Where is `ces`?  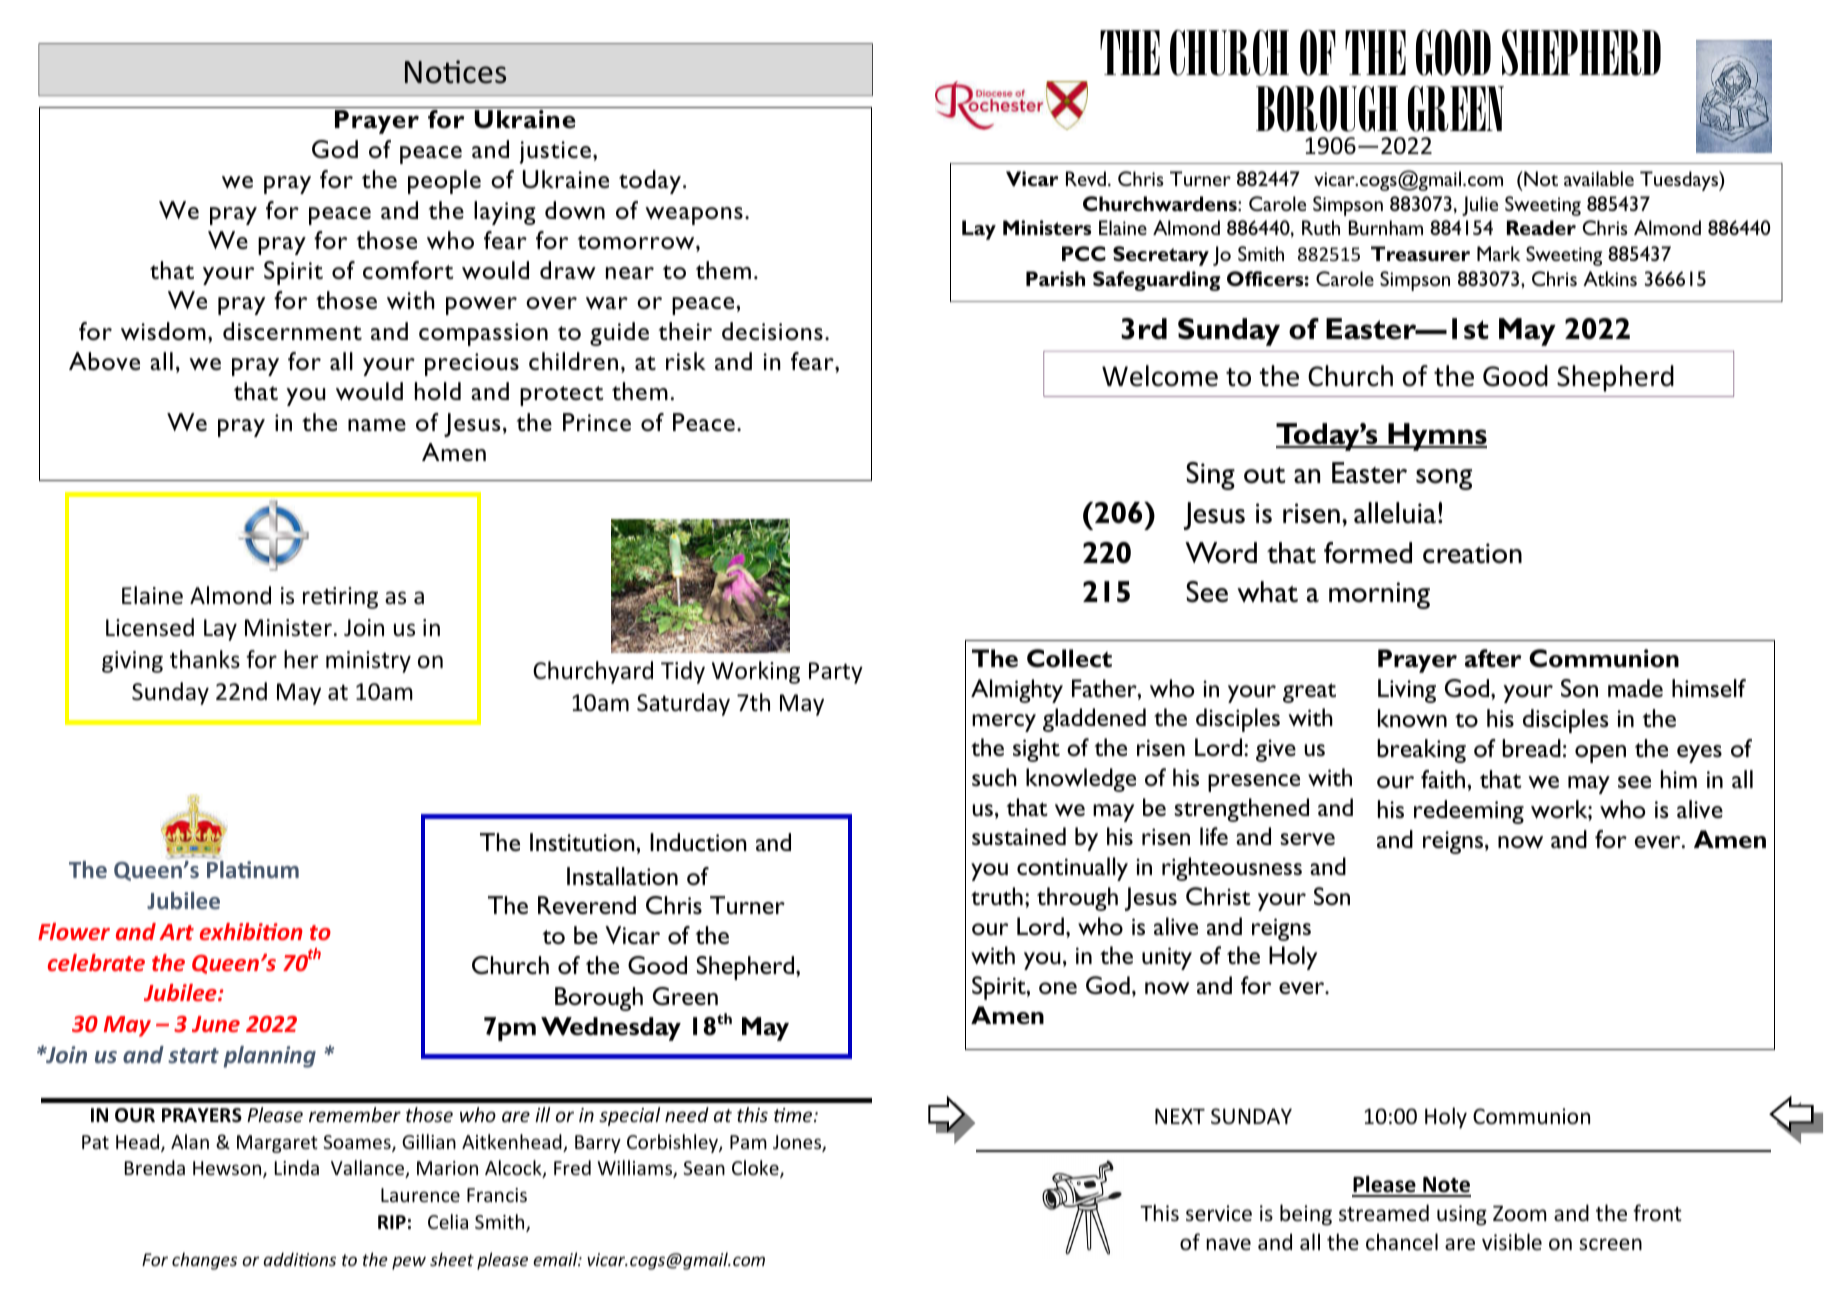 ces is located at coordinates (484, 75).
